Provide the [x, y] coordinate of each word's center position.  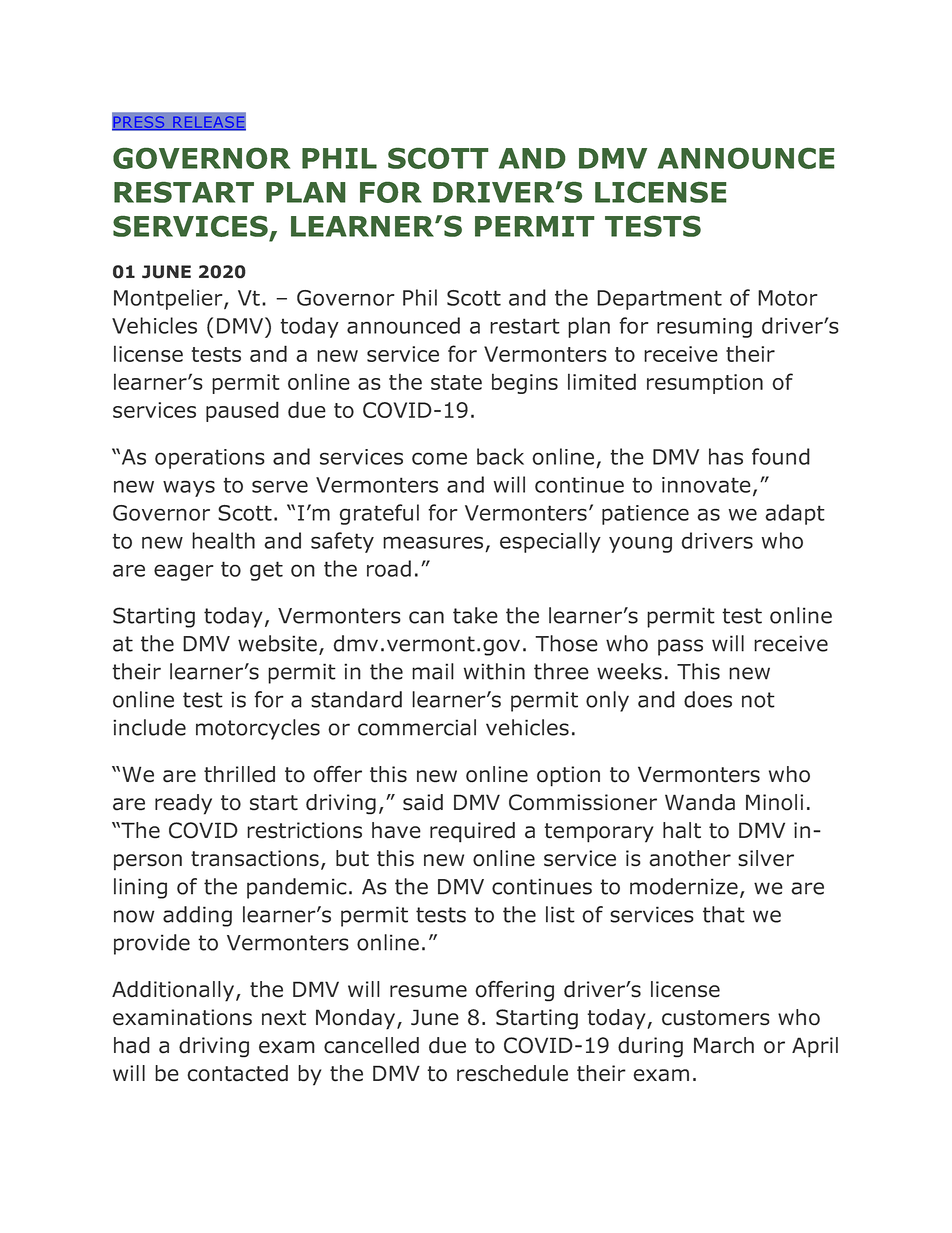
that [724, 914]
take [475, 615]
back [500, 456]
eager [184, 572]
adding [197, 916]
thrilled [239, 774]
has [726, 456]
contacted [237, 1073]
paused [242, 411]
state [456, 382]
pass [680, 647]
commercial [417, 727]
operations [210, 459]
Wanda [700, 802]
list [560, 914]
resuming [704, 328]
